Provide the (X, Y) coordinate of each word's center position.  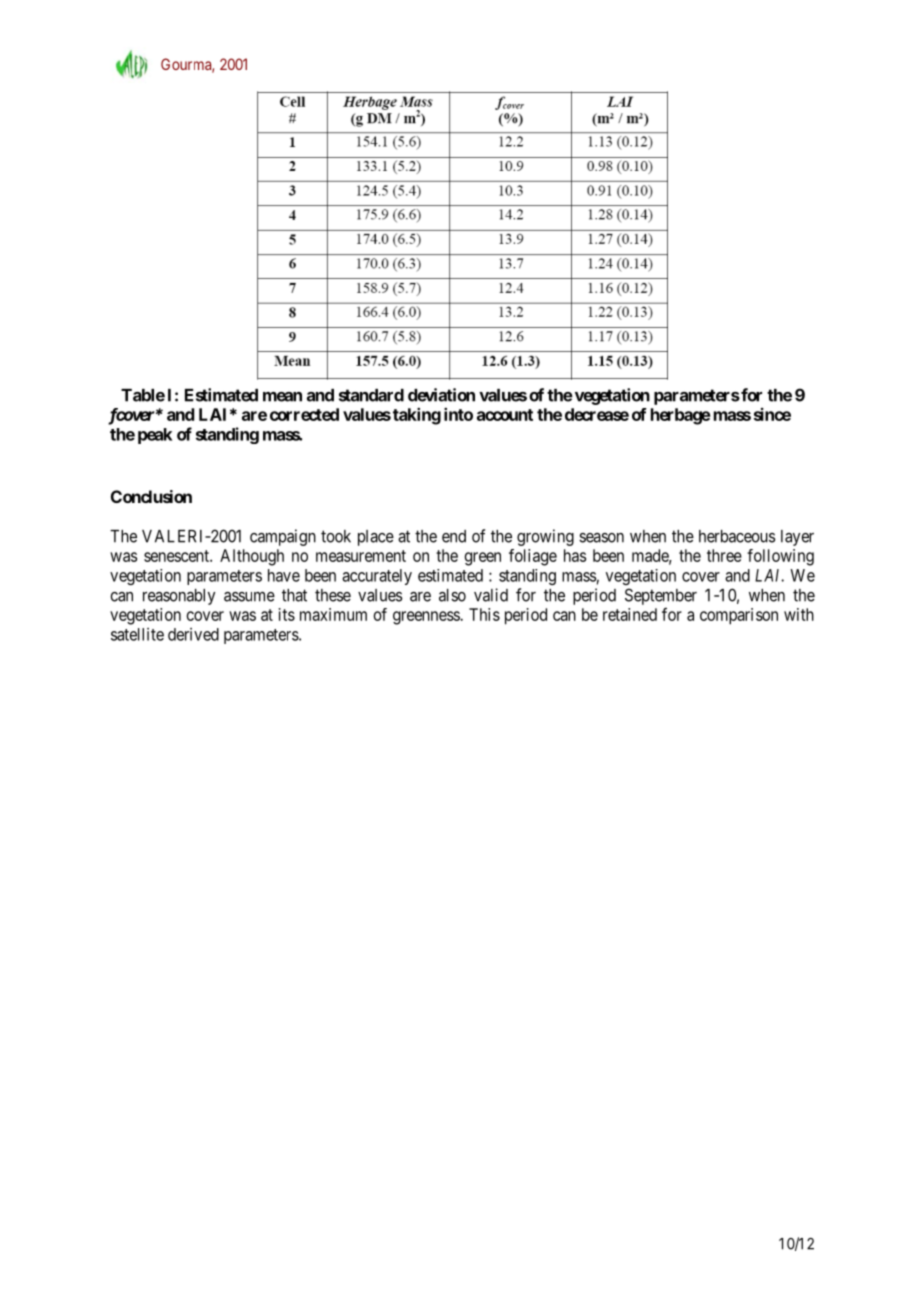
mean (282, 397)
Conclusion (151, 496)
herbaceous (737, 536)
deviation (441, 395)
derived (193, 634)
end (454, 536)
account (505, 415)
